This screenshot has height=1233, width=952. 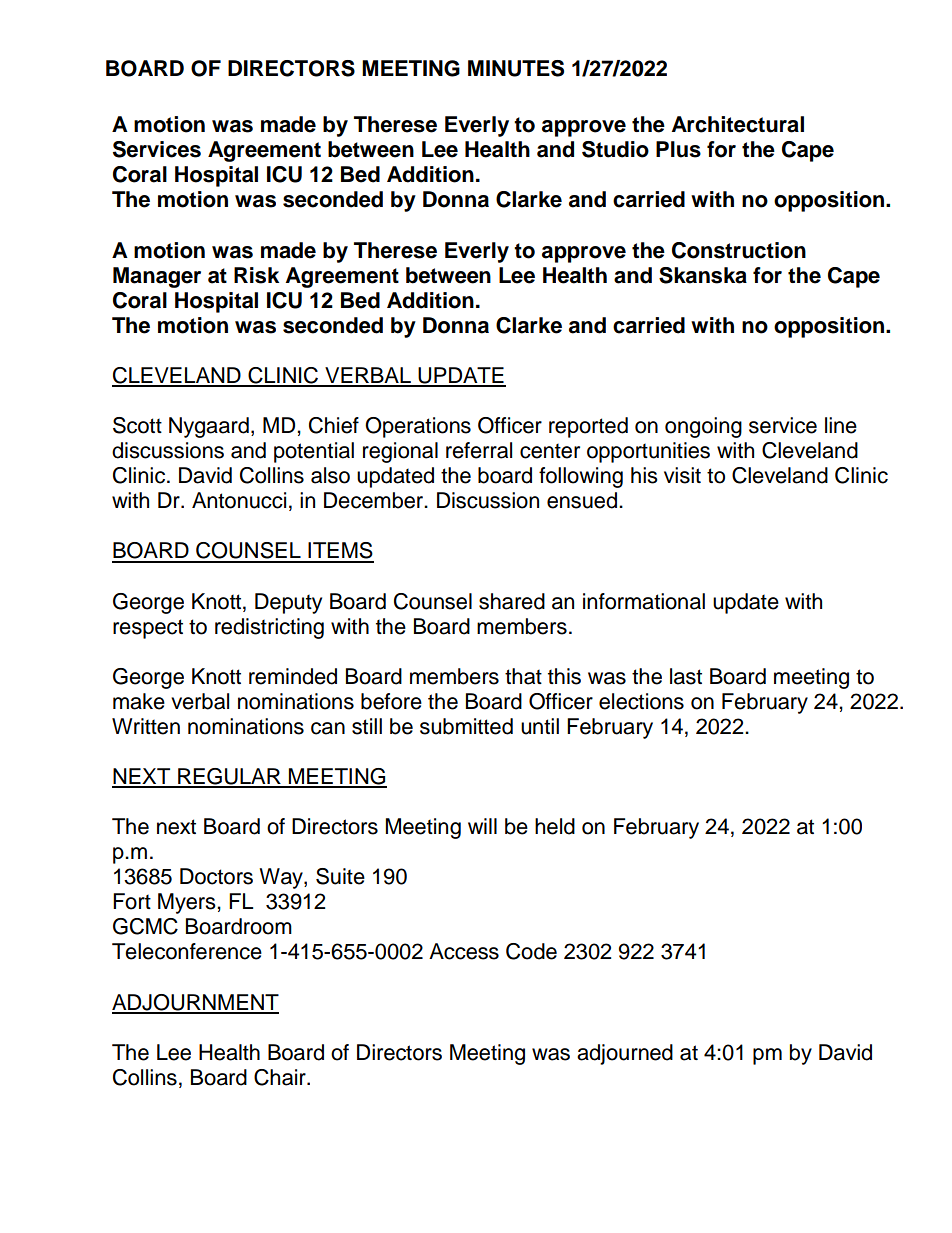 I want to click on referral, so click(x=479, y=450).
